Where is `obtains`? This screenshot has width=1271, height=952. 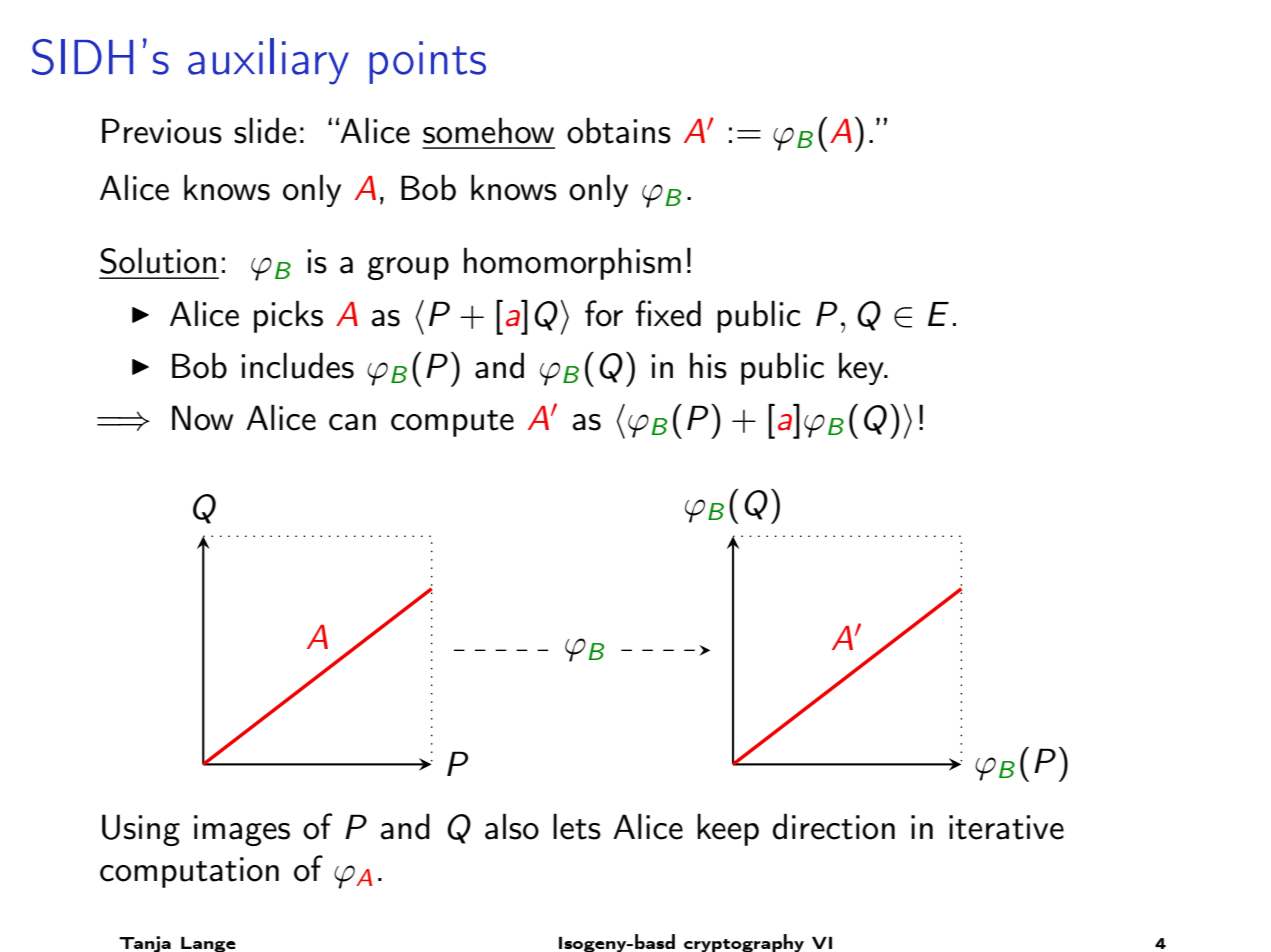 obtains is located at coordinates (619, 130).
